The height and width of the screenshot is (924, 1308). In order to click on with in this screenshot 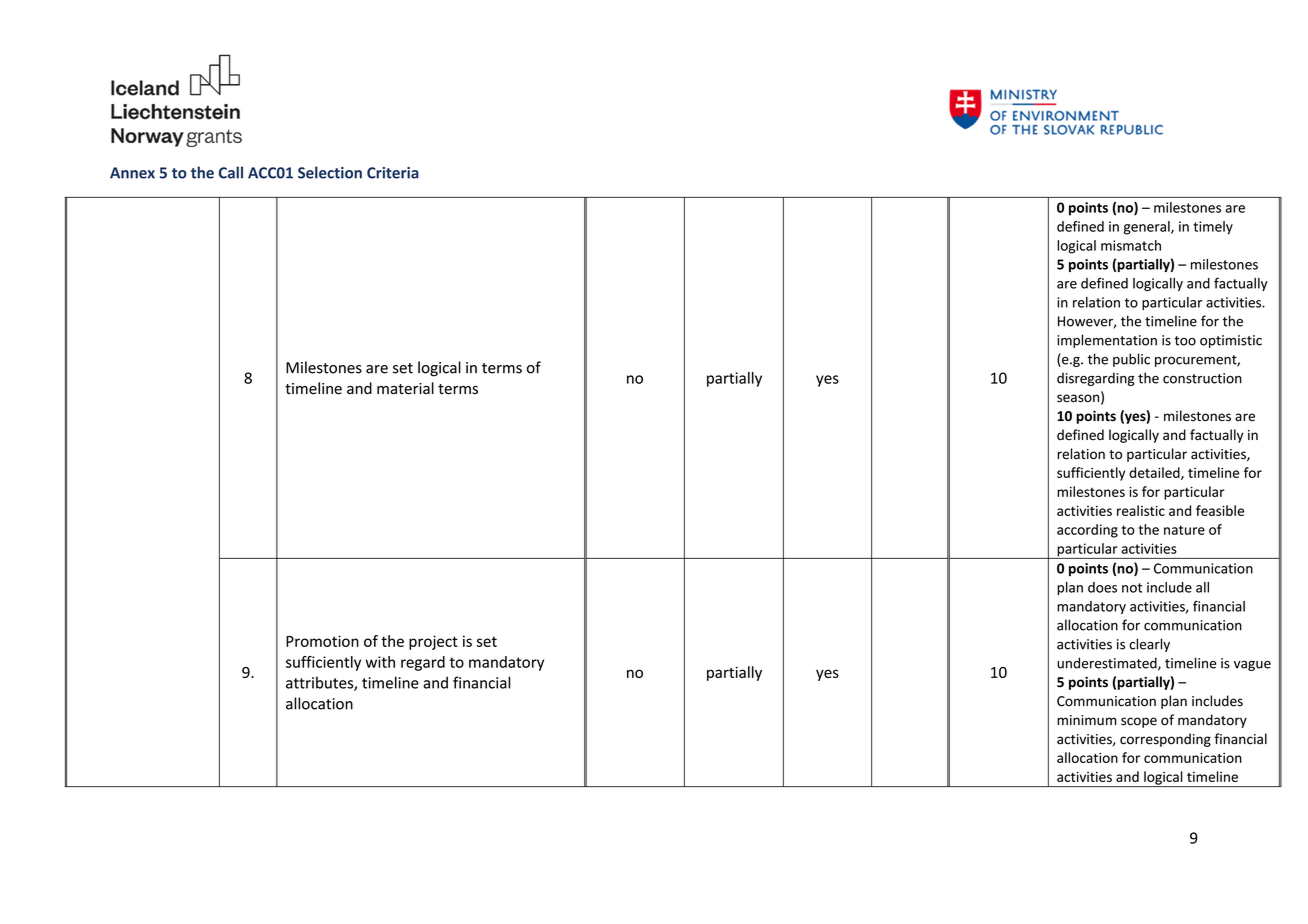, I will do `click(380, 662)`.
